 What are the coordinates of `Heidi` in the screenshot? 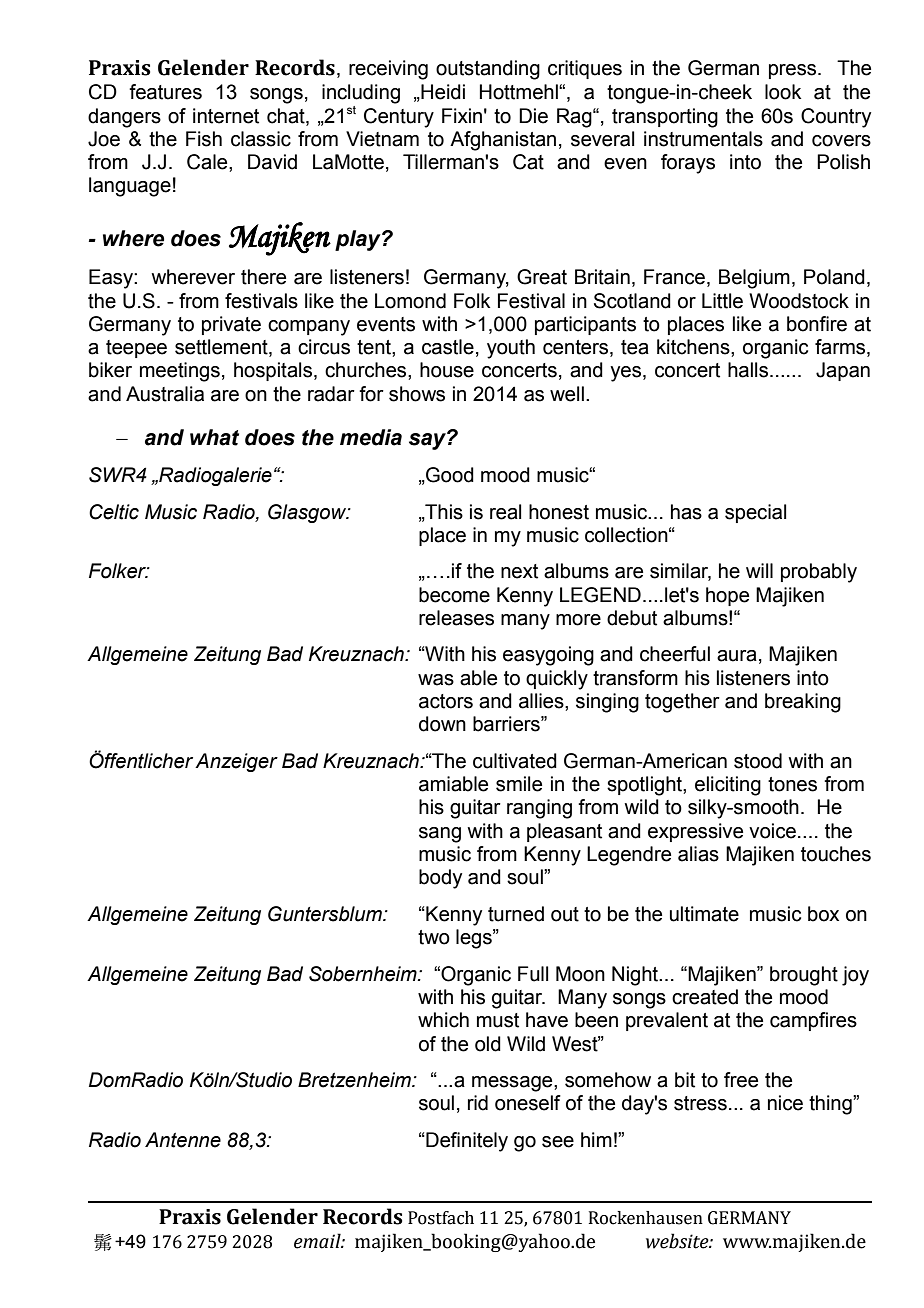 It's located at (442, 92).
